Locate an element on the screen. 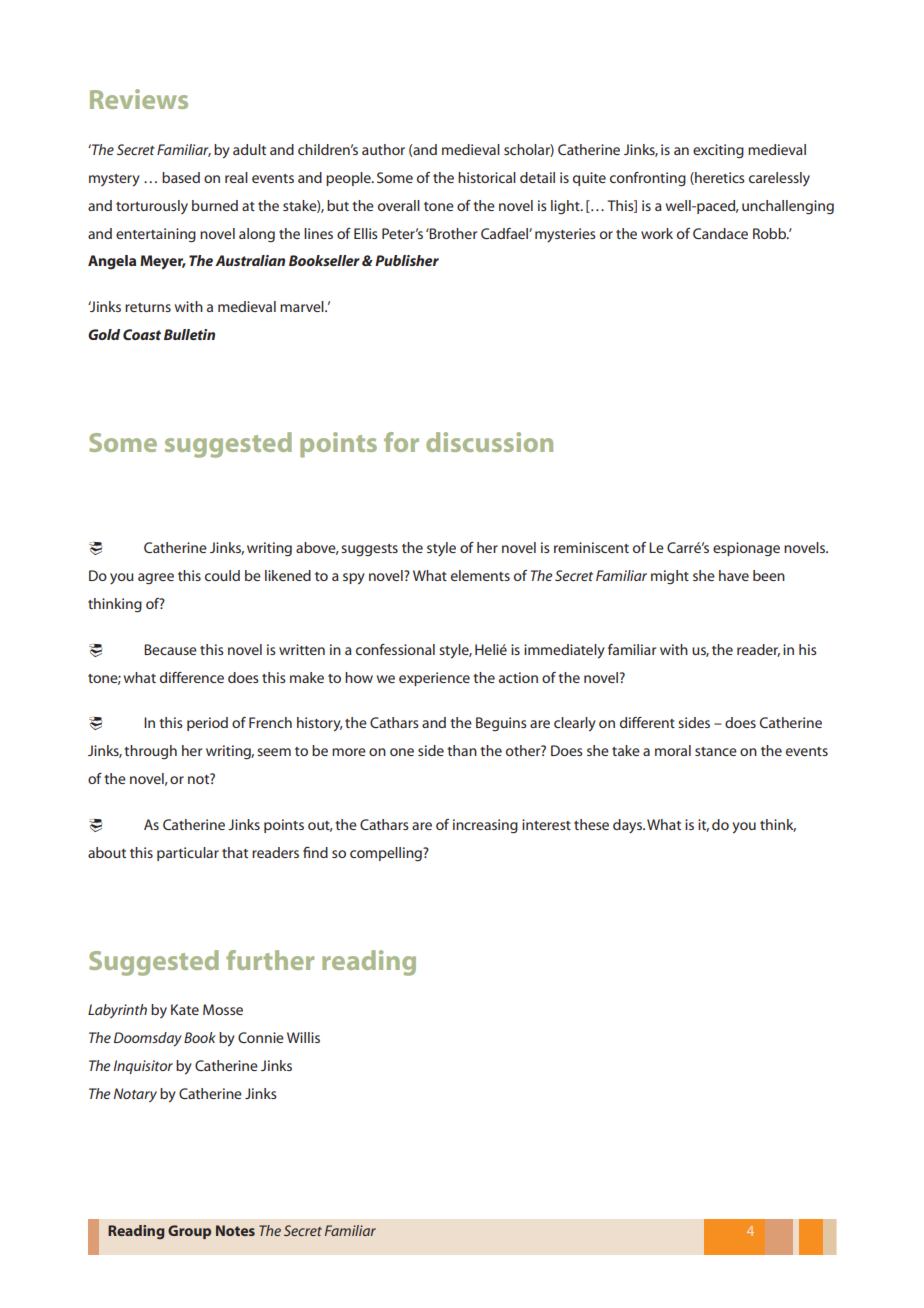  based is located at coordinates (181, 177).
